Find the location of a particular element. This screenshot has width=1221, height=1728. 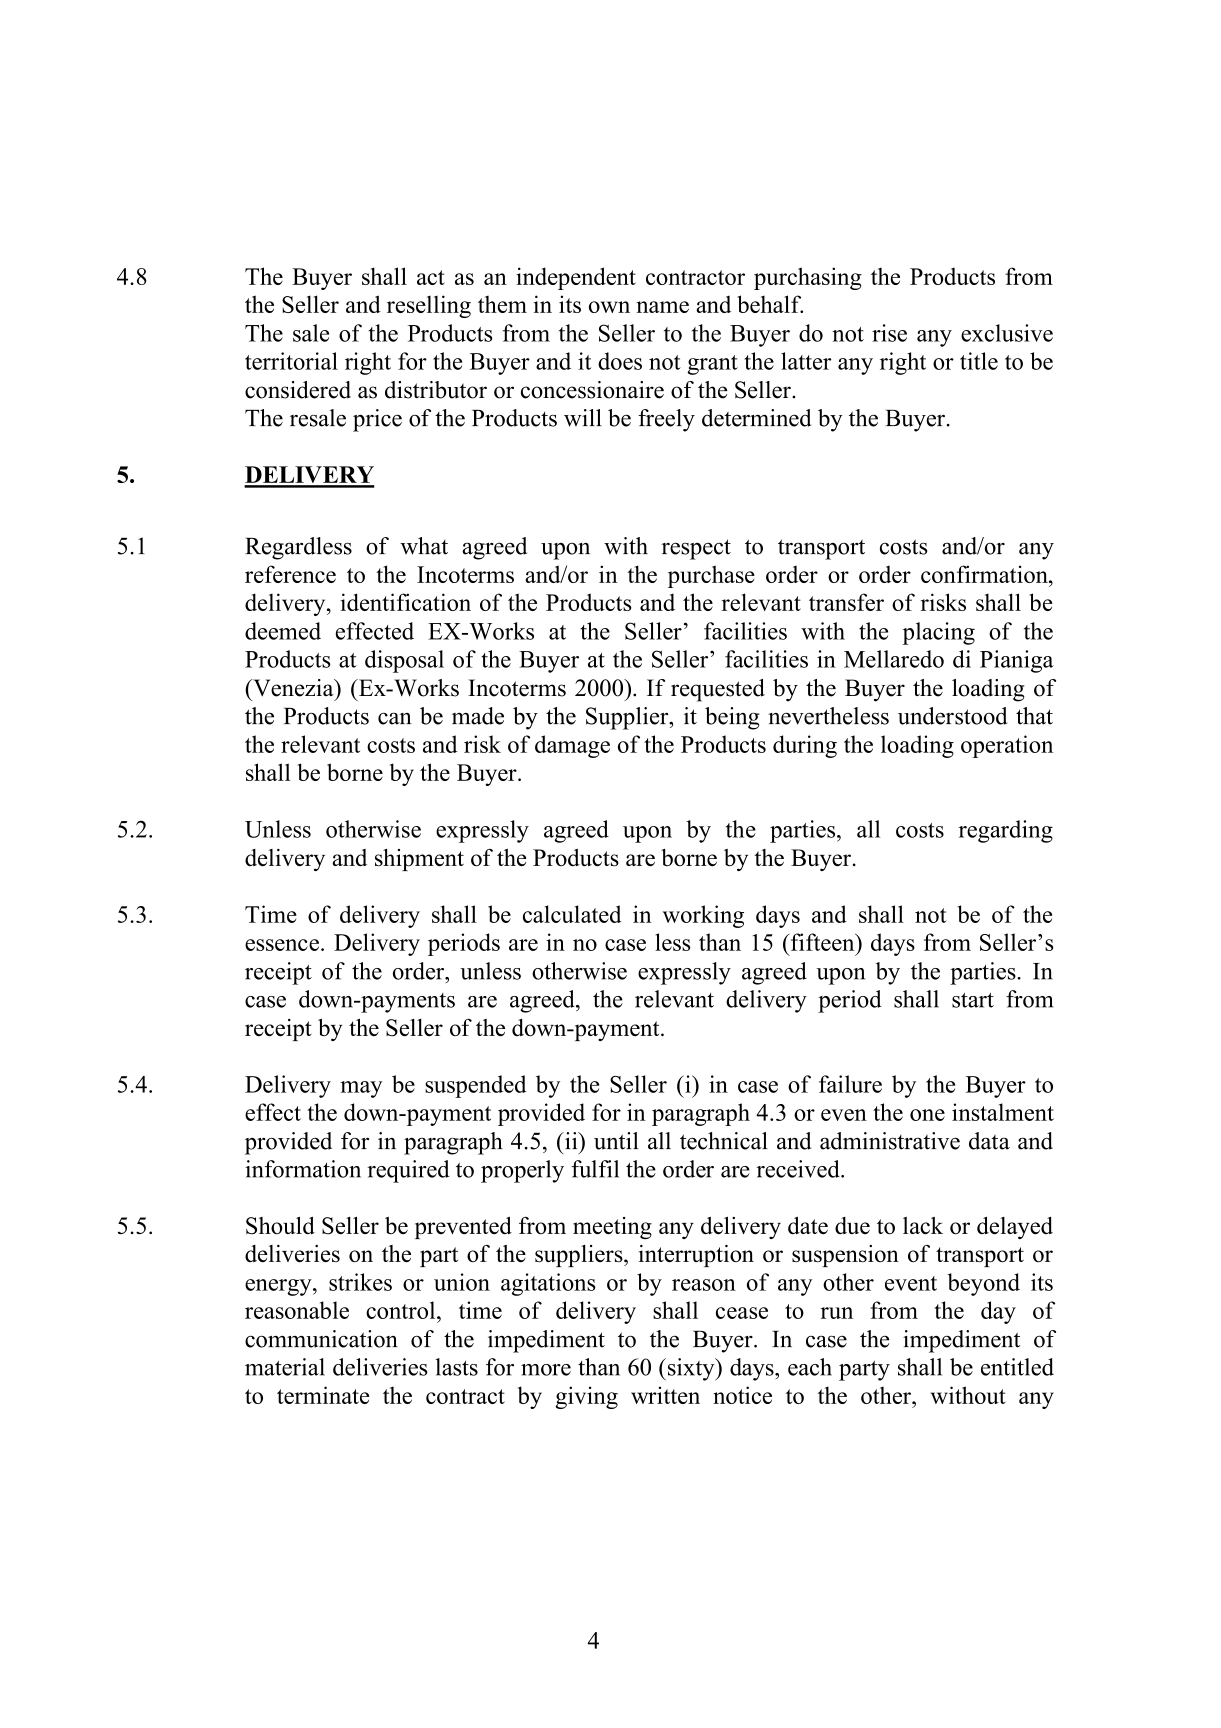

identification is located at coordinates (406, 602).
